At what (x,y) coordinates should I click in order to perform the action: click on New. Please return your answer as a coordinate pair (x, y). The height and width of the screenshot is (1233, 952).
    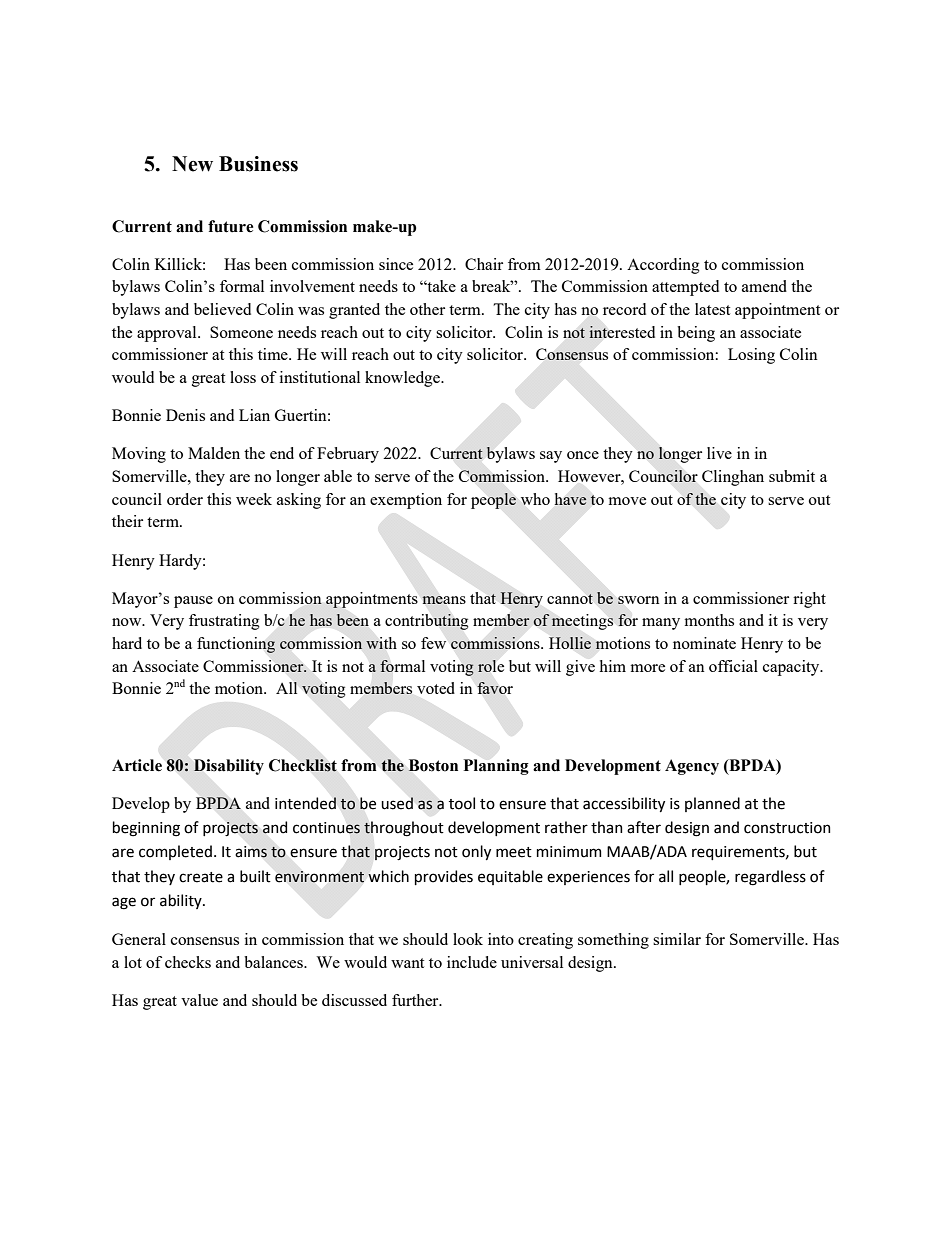
    Looking at the image, I should click on (192, 164).
